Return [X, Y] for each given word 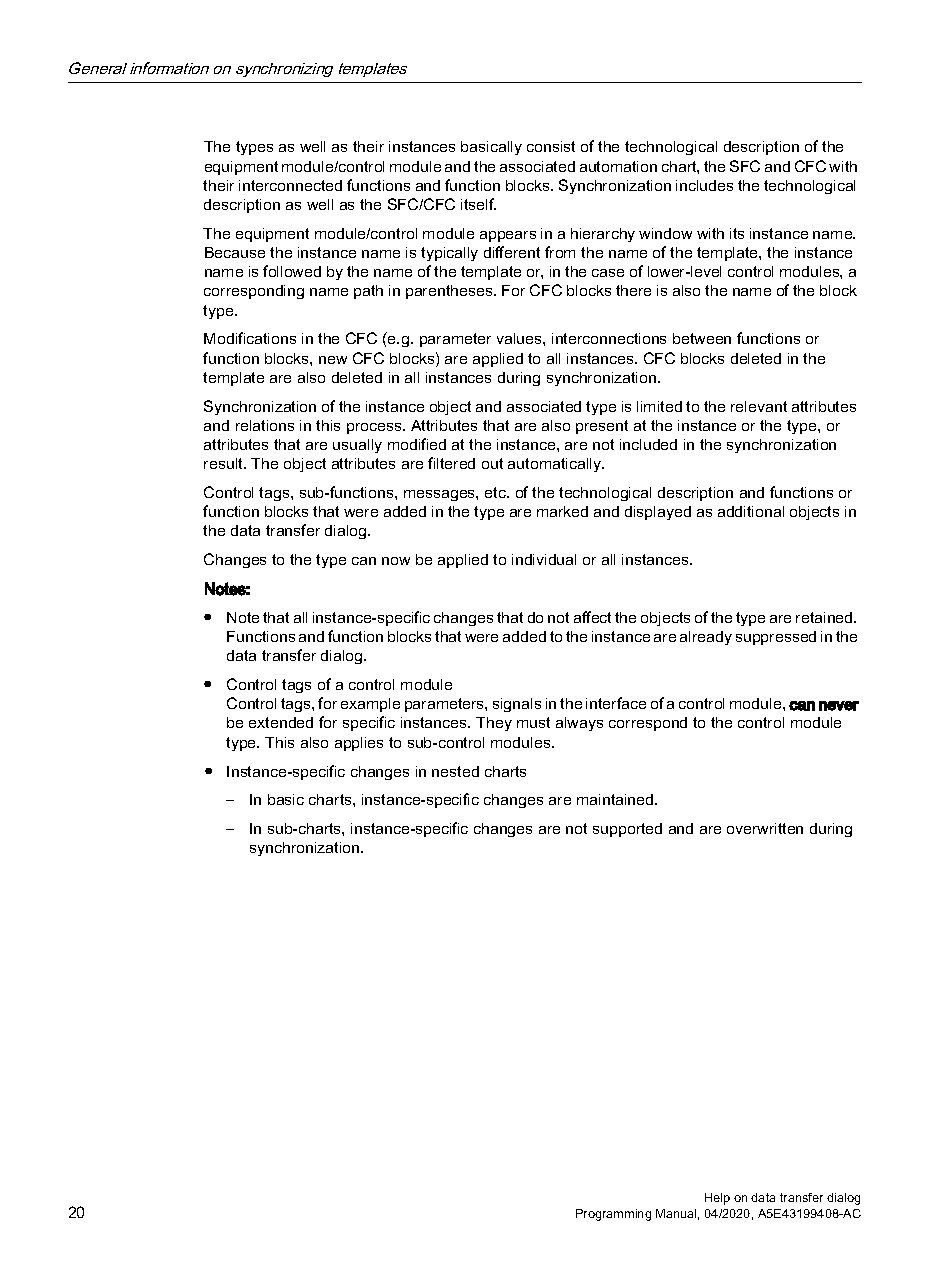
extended [281, 722]
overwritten [765, 828]
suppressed [776, 638]
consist [551, 146]
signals [517, 705]
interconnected [290, 185]
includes [704, 185]
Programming [613, 1215]
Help [717, 1199]
